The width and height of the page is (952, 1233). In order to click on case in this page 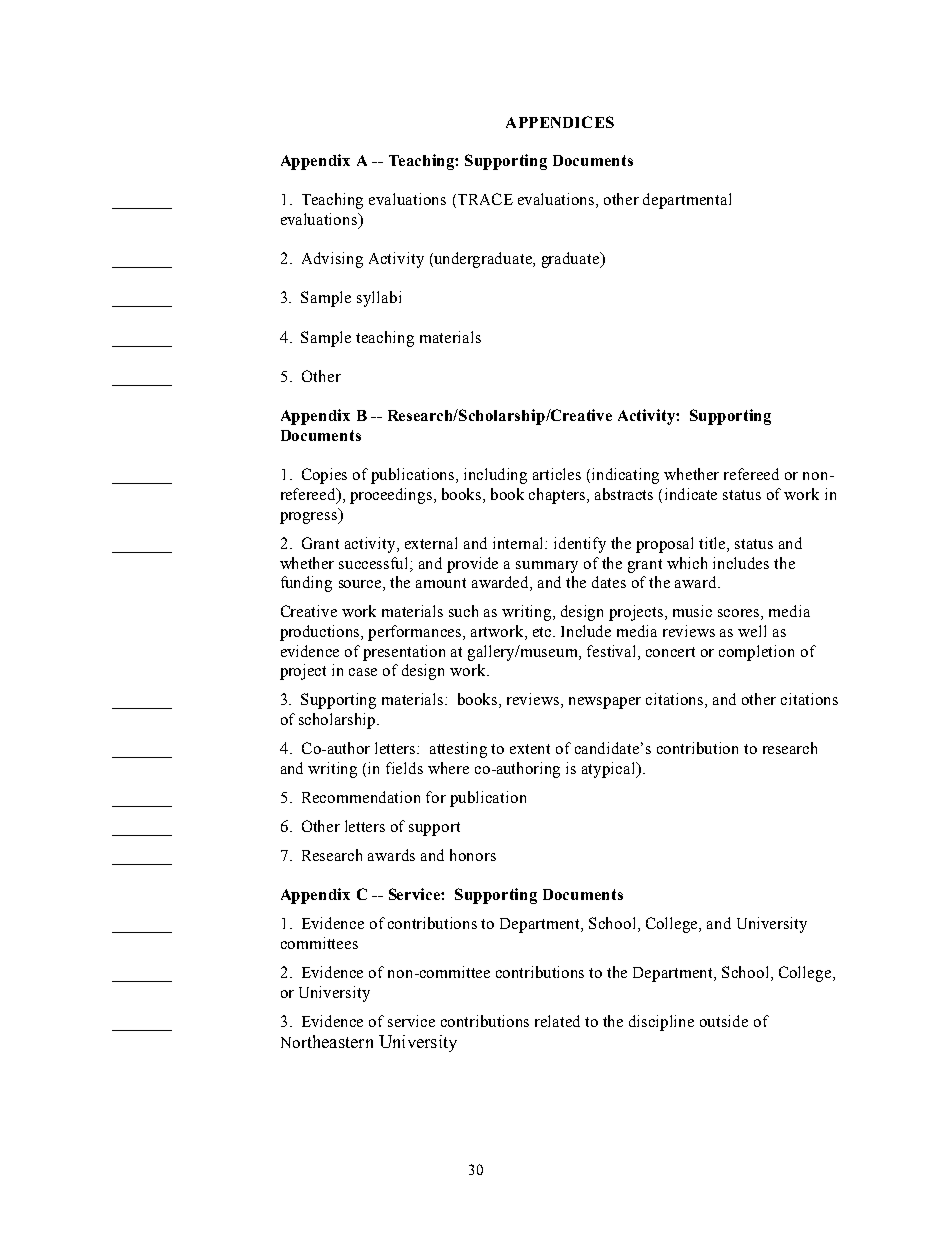, I will do `click(363, 672)`.
